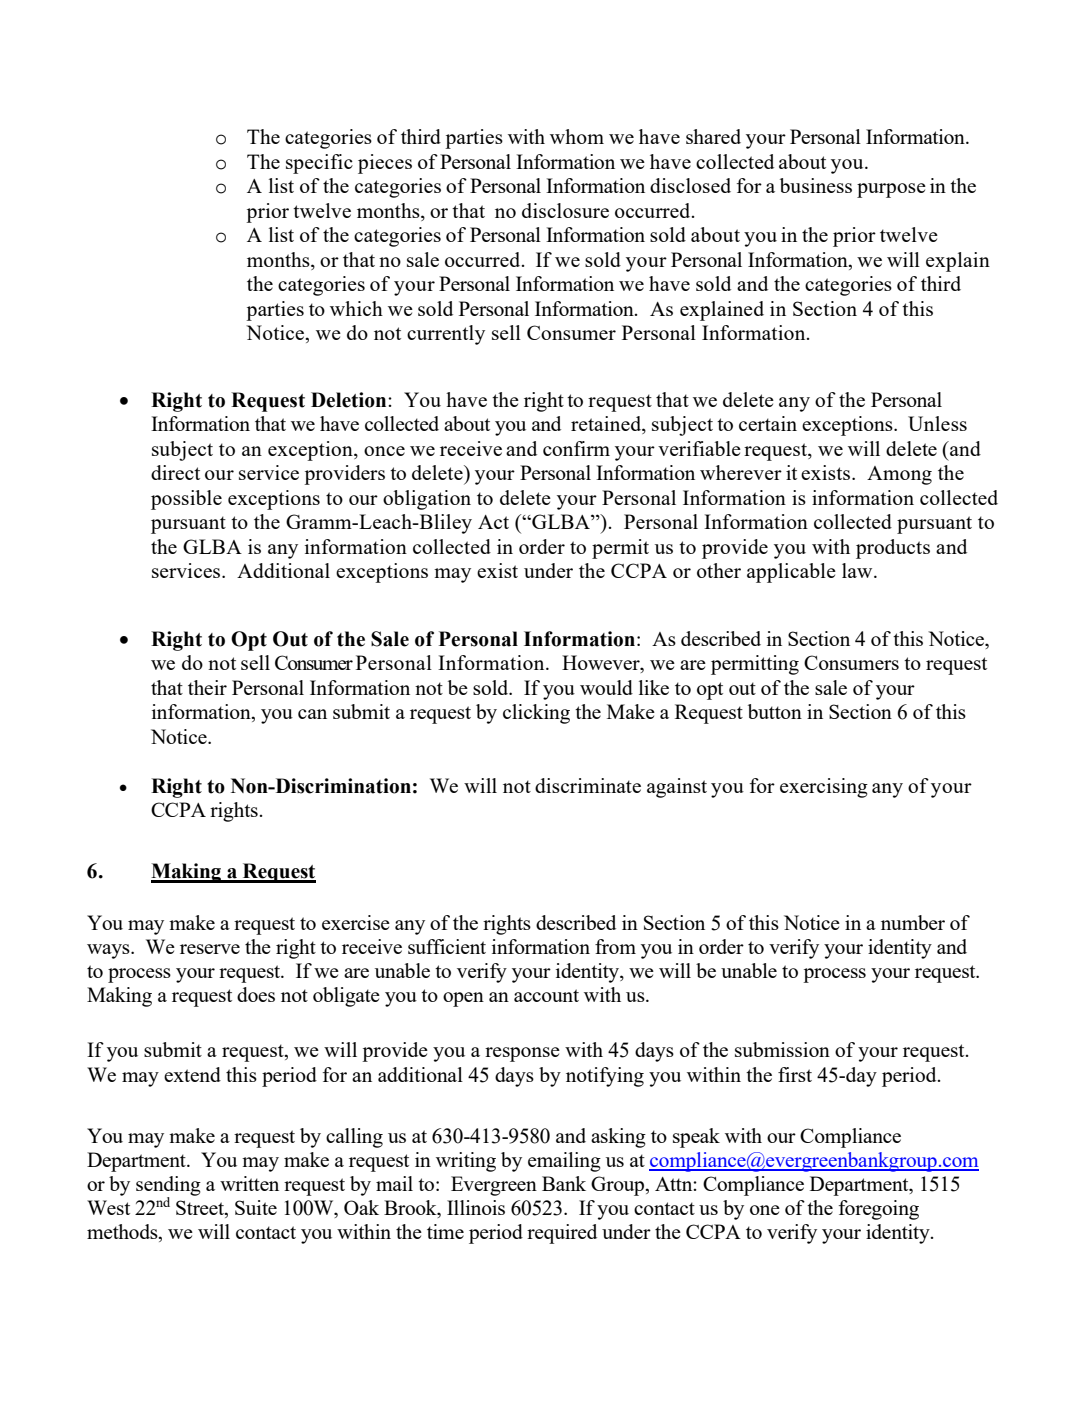 The width and height of the screenshot is (1087, 1406). I want to click on specific, so click(319, 164).
